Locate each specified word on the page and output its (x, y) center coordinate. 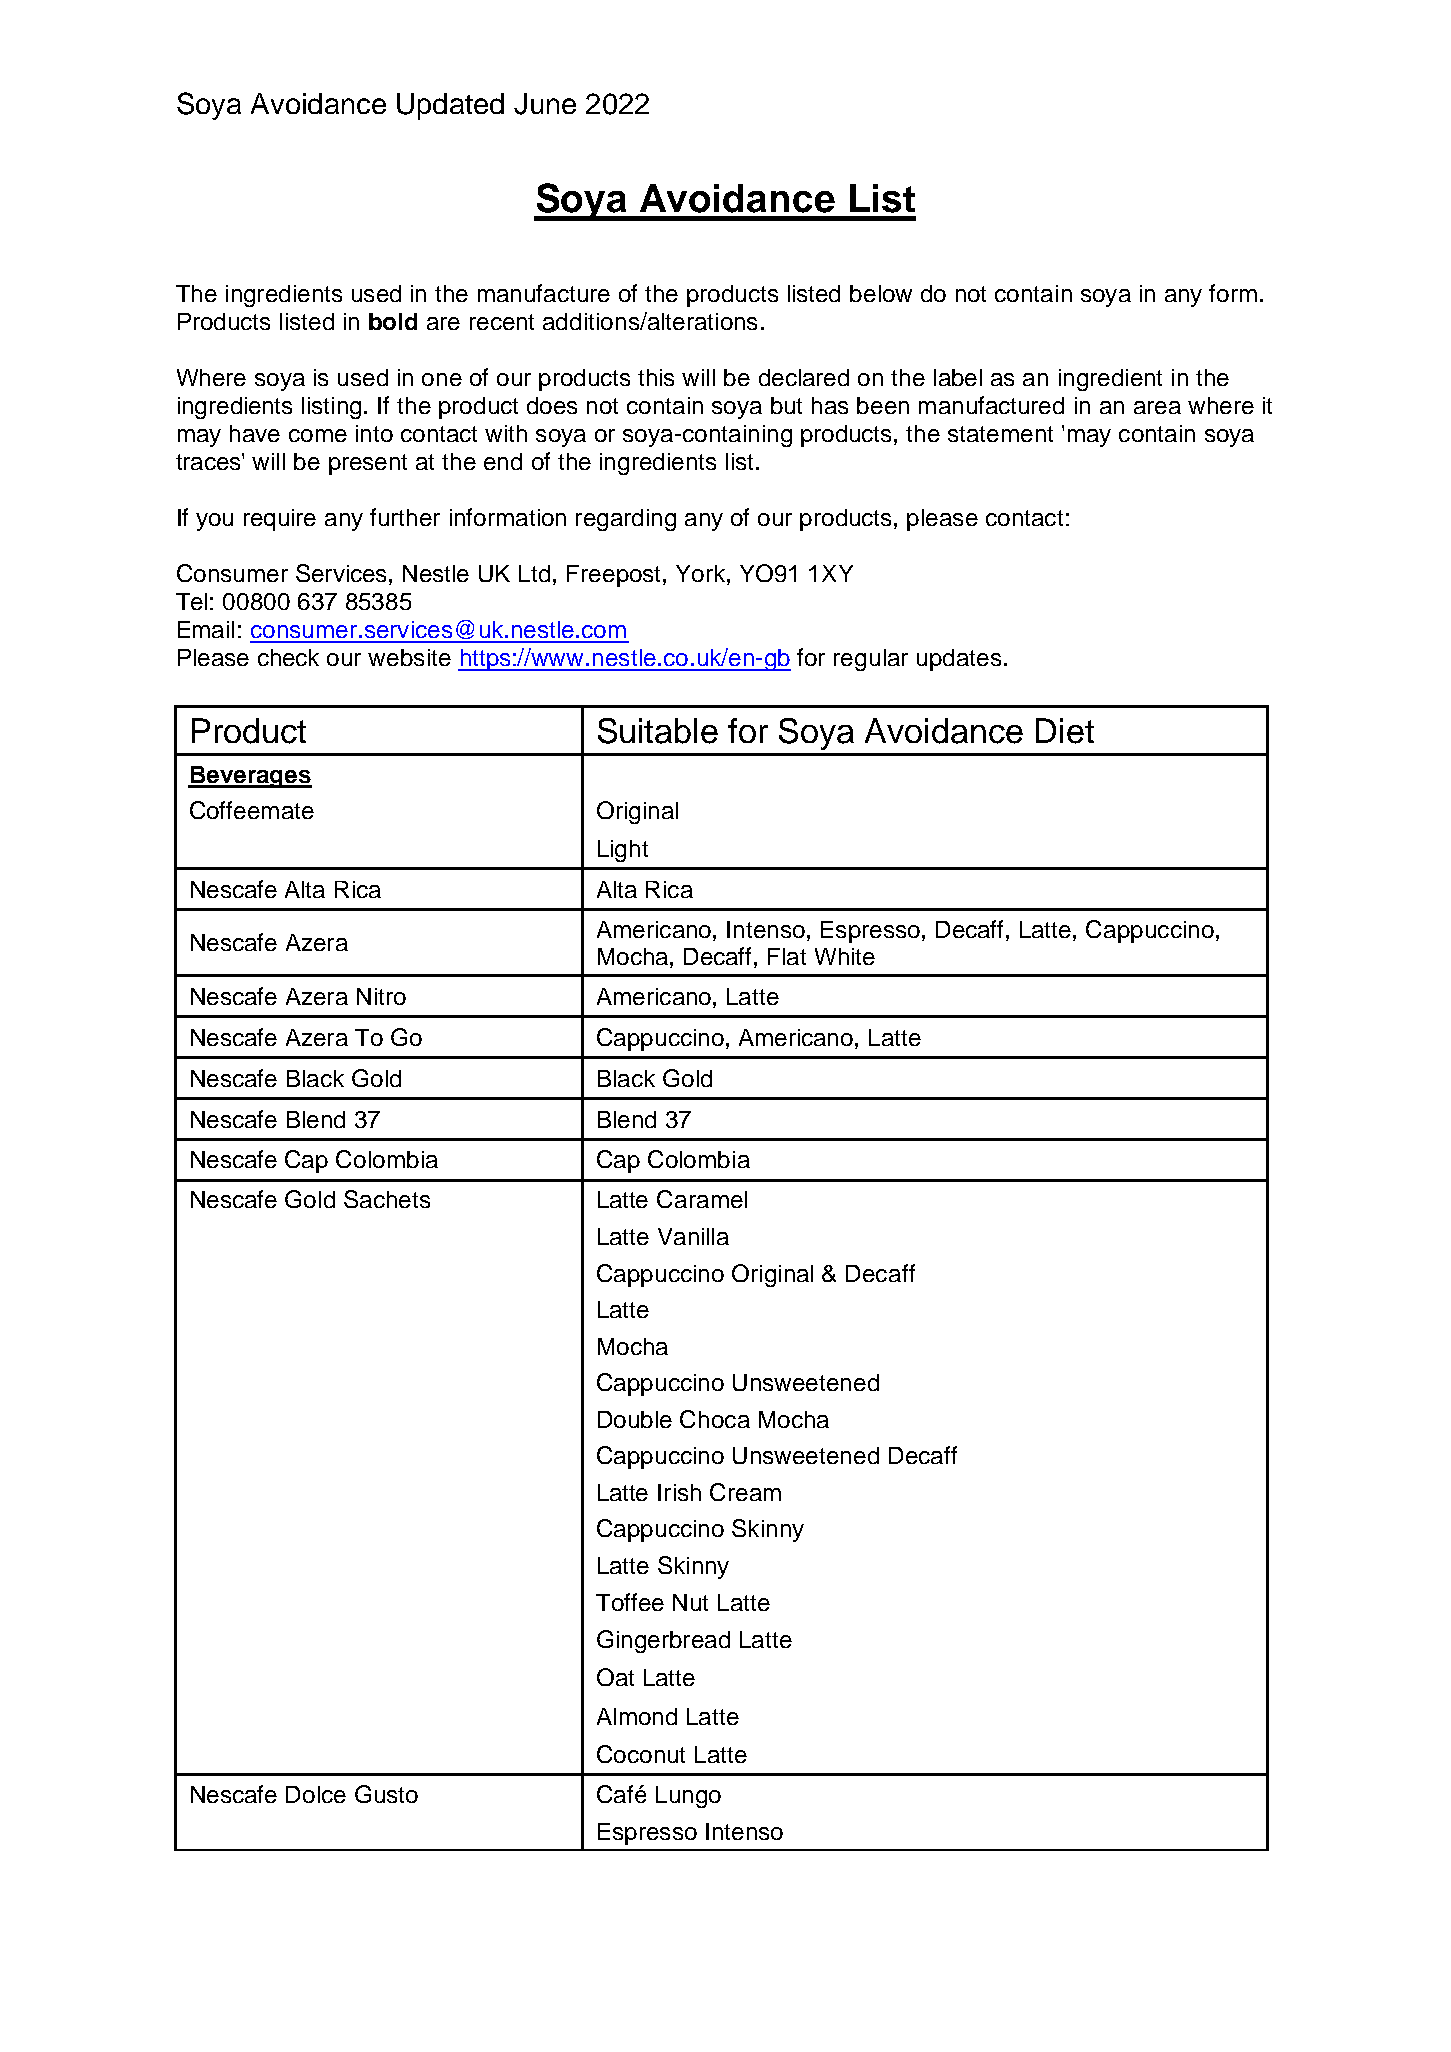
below (881, 293)
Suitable (658, 731)
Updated (450, 106)
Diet (1065, 731)
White (845, 956)
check (288, 657)
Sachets (387, 1199)
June (545, 104)
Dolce (316, 1794)
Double (635, 1419)
